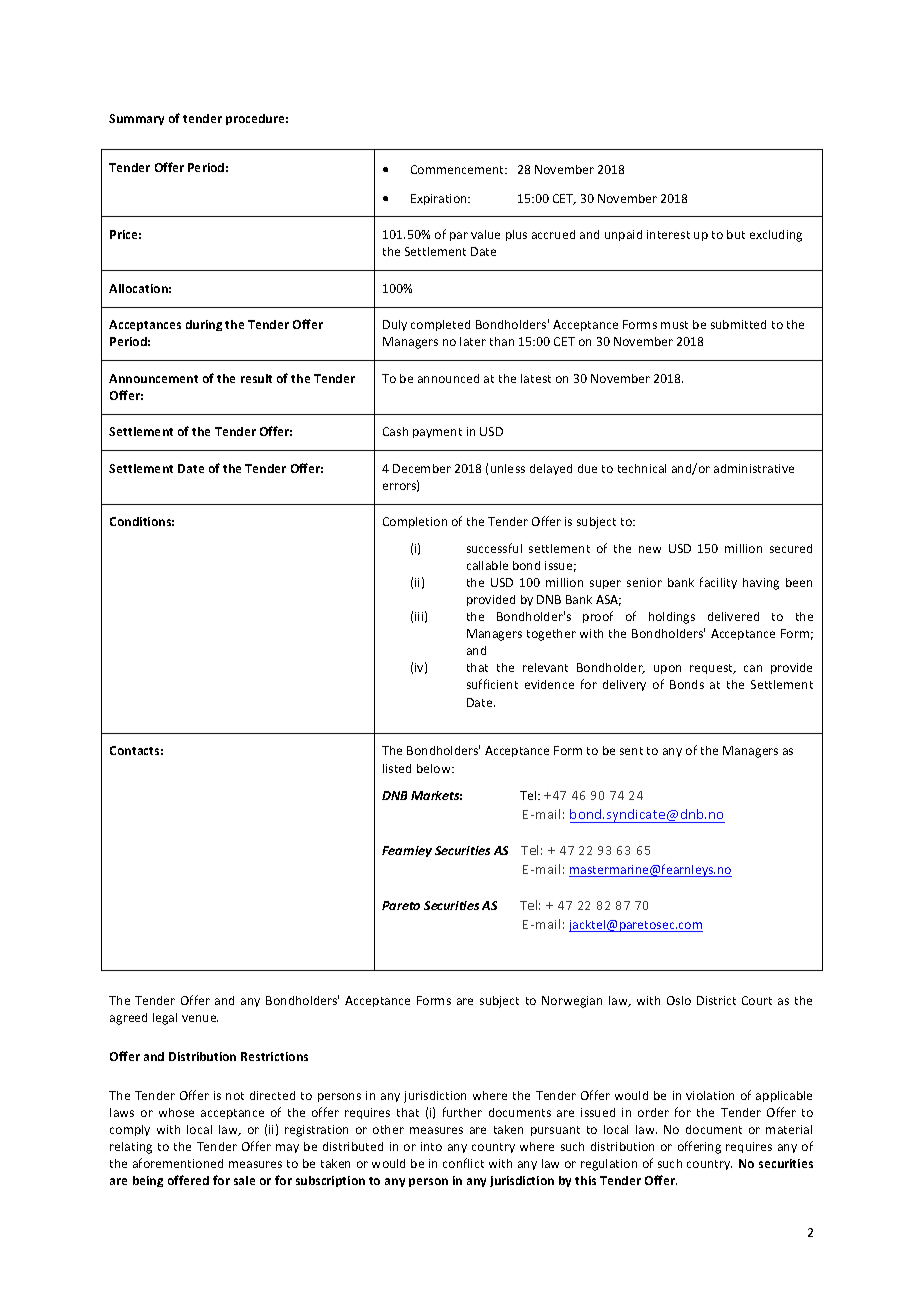 The height and width of the page is (1308, 924). Describe the element at coordinates (200, 1018) in the page. I see `venue` at that location.
